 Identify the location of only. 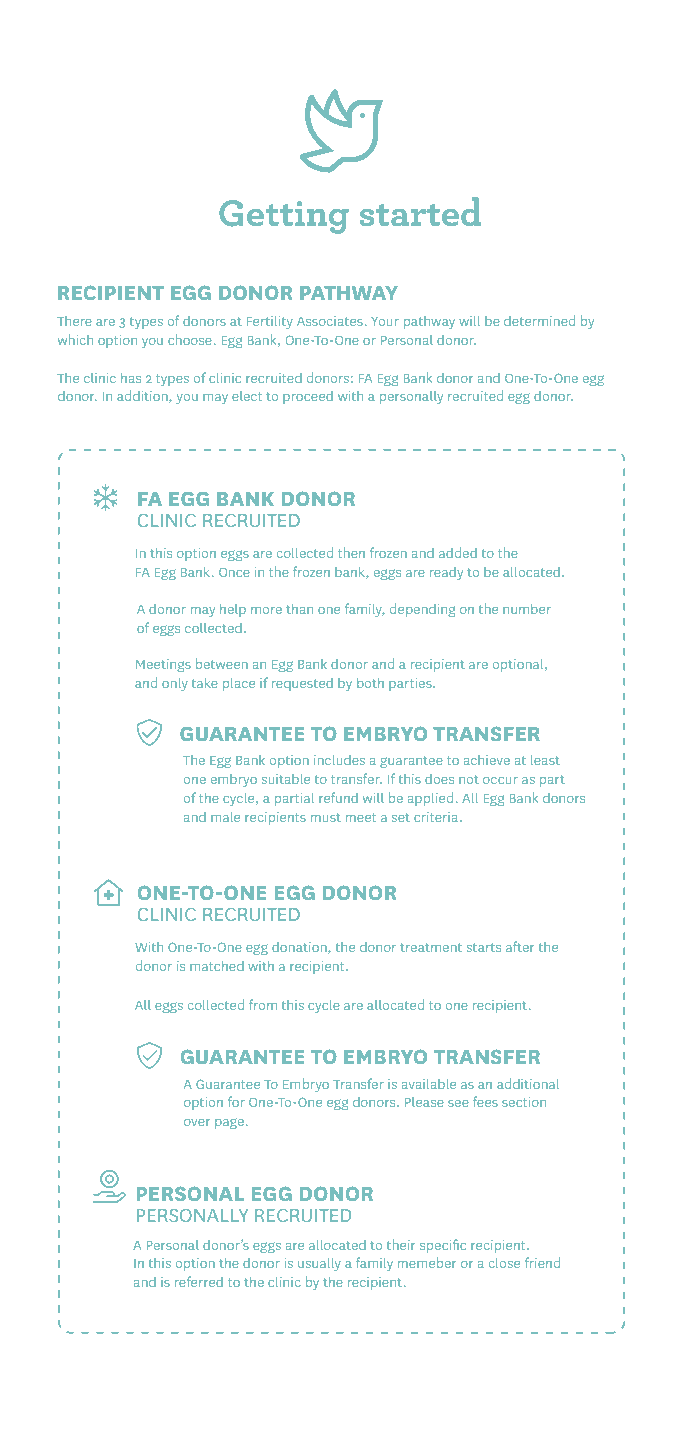
(175, 684).
